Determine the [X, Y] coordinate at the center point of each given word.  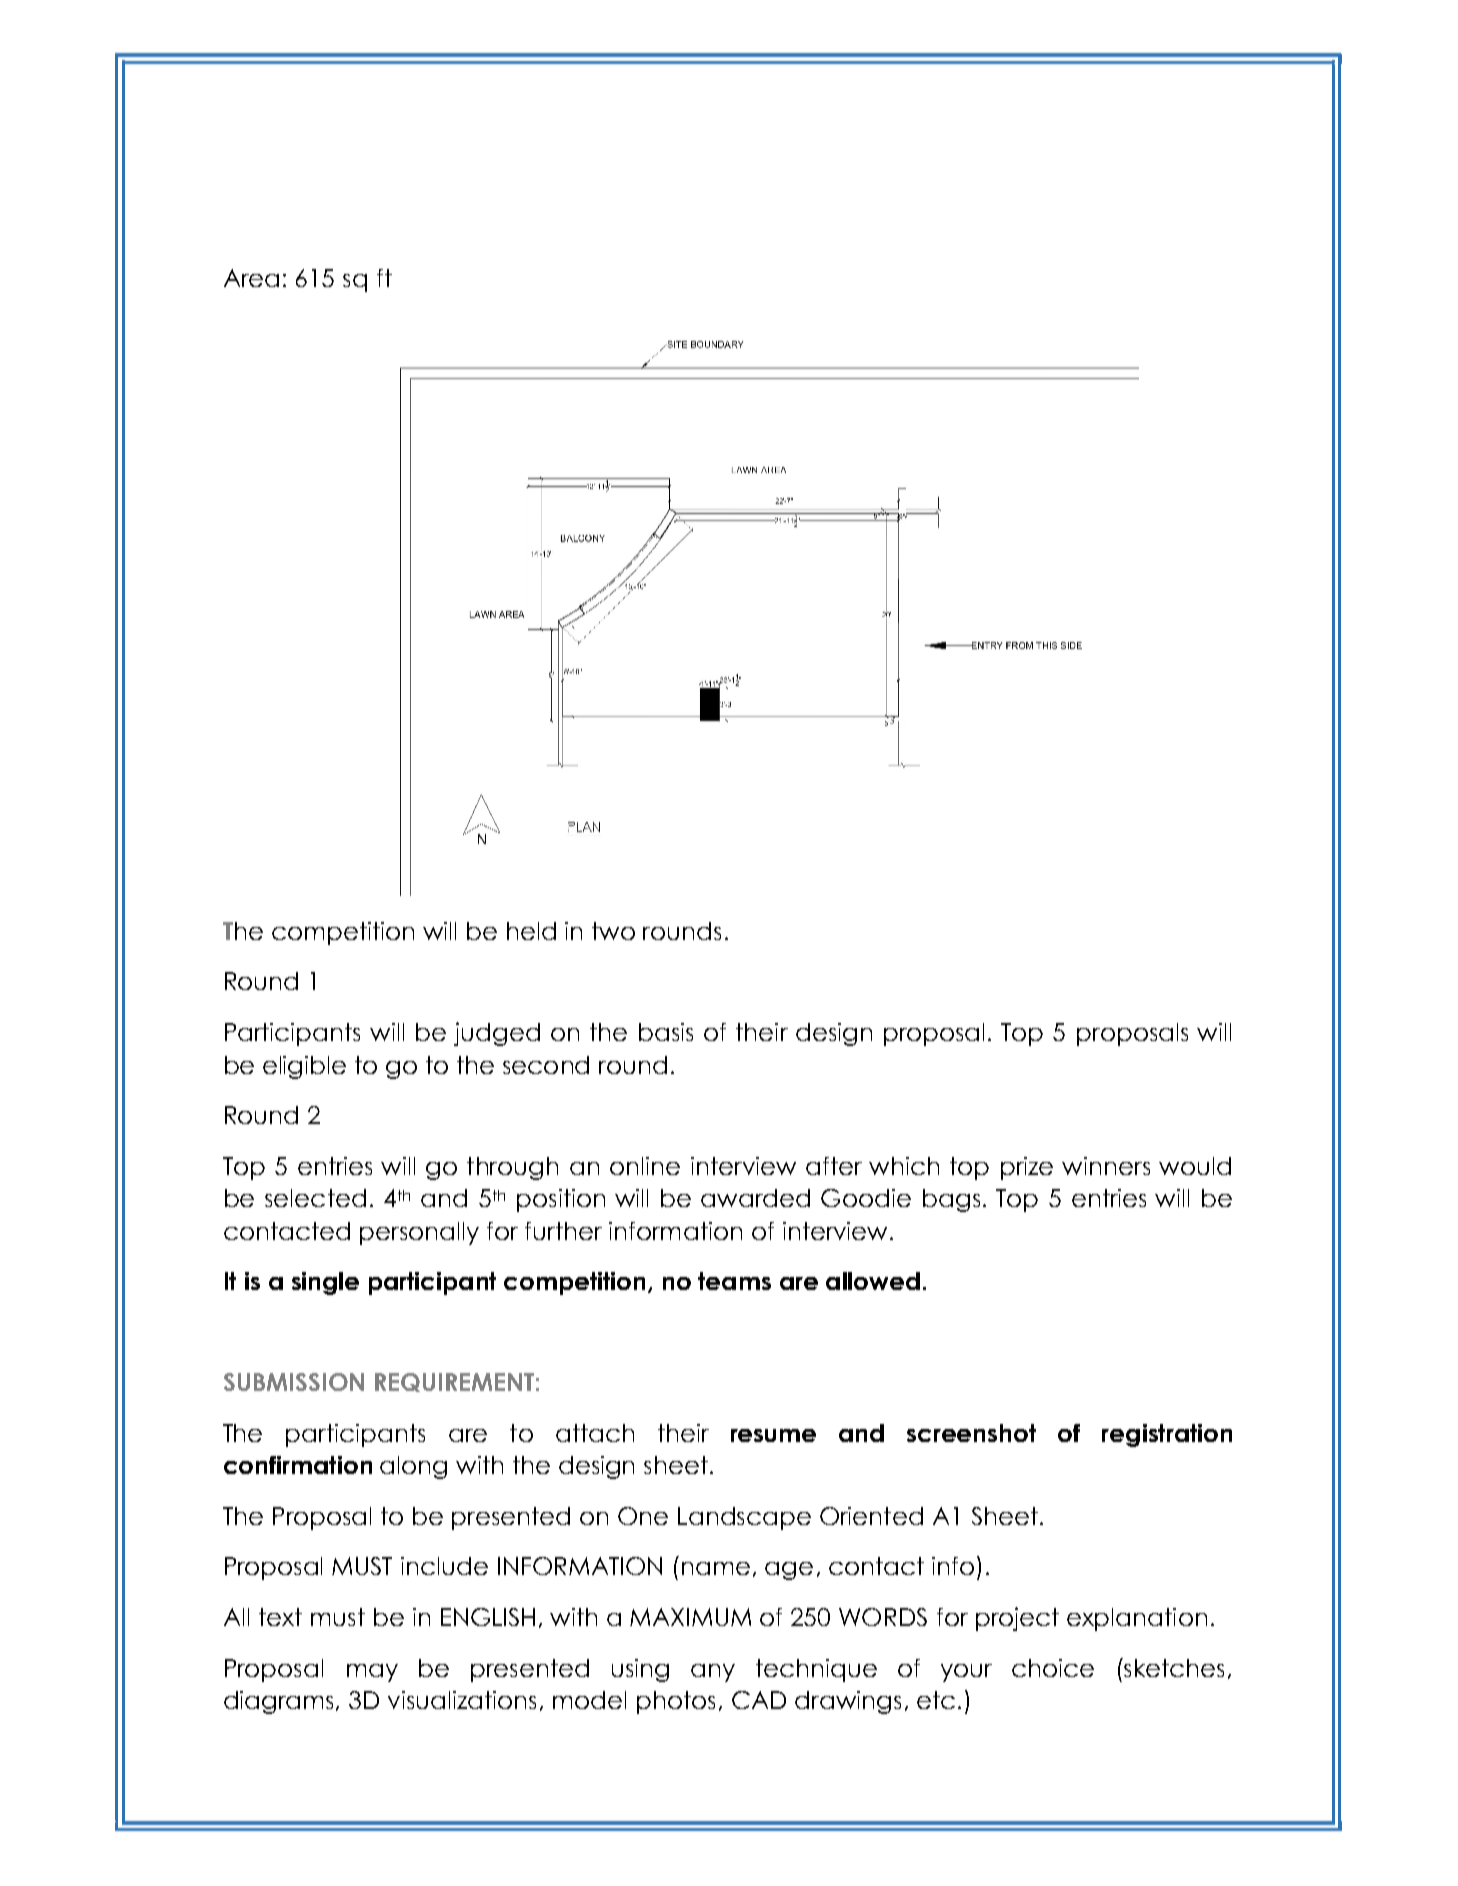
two [613, 931]
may [372, 1673]
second [546, 1065]
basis [666, 1032]
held [531, 931]
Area [251, 278]
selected [315, 1198]
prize [1027, 1168]
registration [1167, 1435]
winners [1106, 1166]
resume [773, 1435]
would [1195, 1166]
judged [497, 1034]
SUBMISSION [294, 1382]
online [645, 1166]
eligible [304, 1067]
